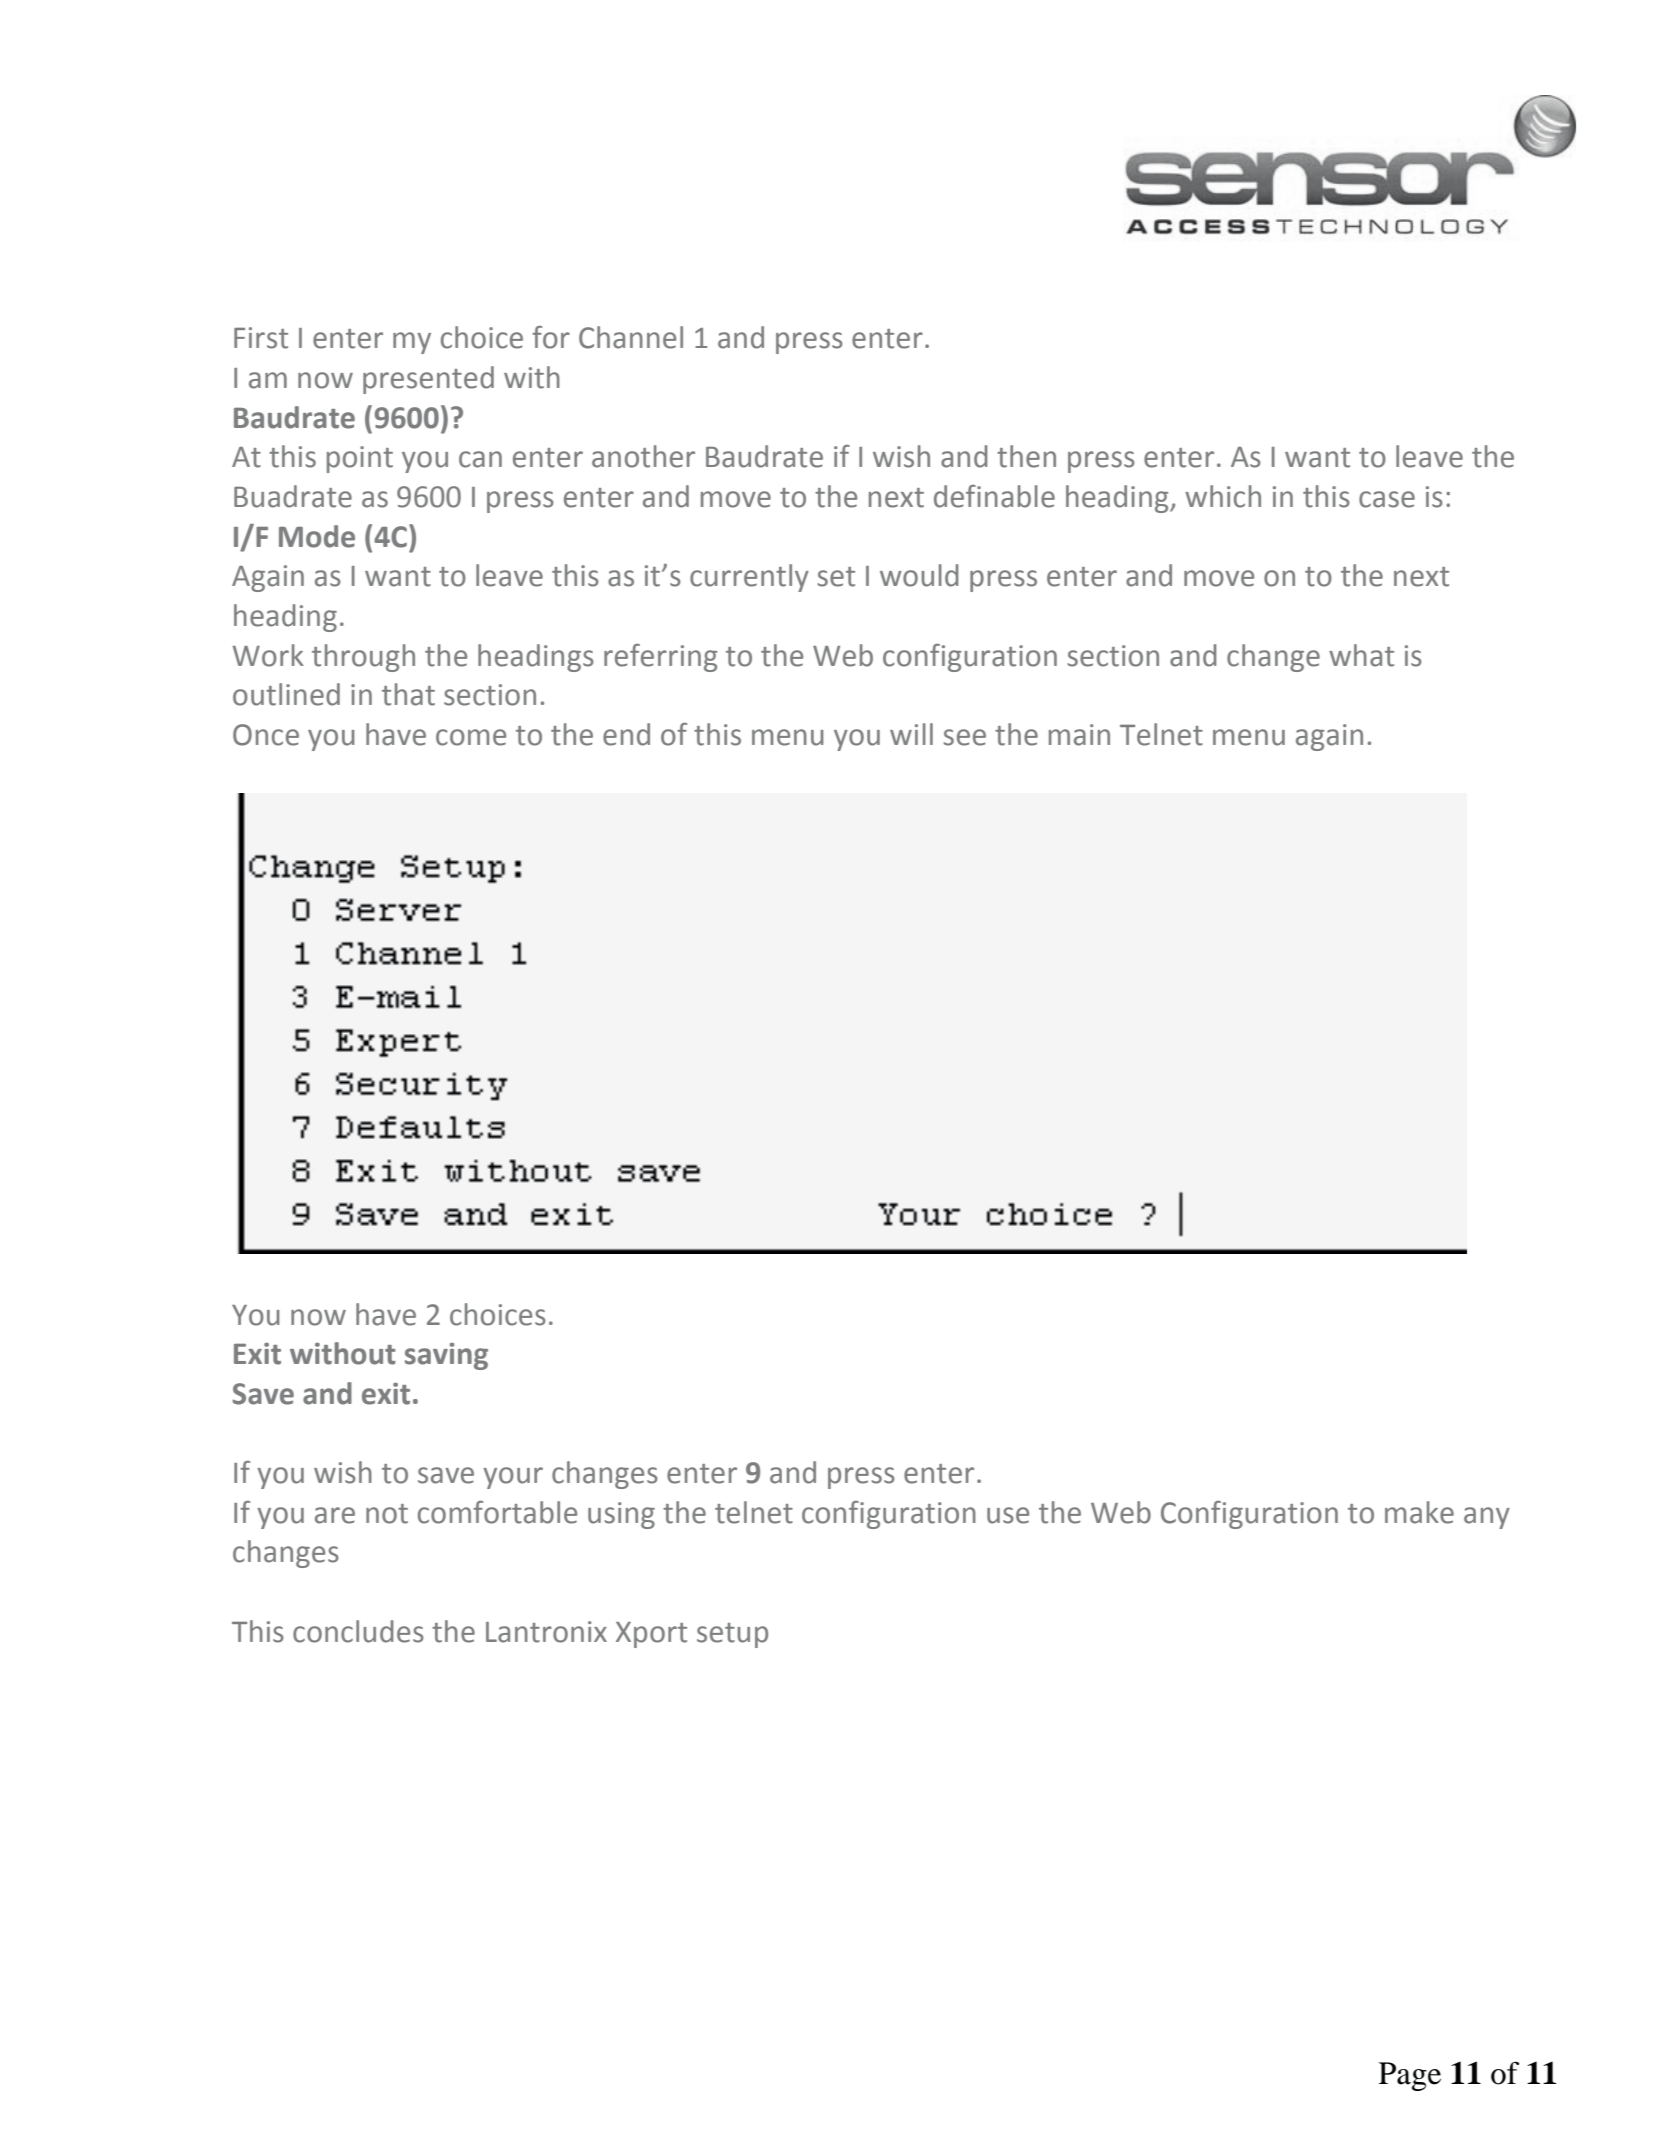 The height and width of the page is (2145, 1658). What do you see at coordinates (1410, 2076) in the page?
I see `Page` at bounding box center [1410, 2076].
